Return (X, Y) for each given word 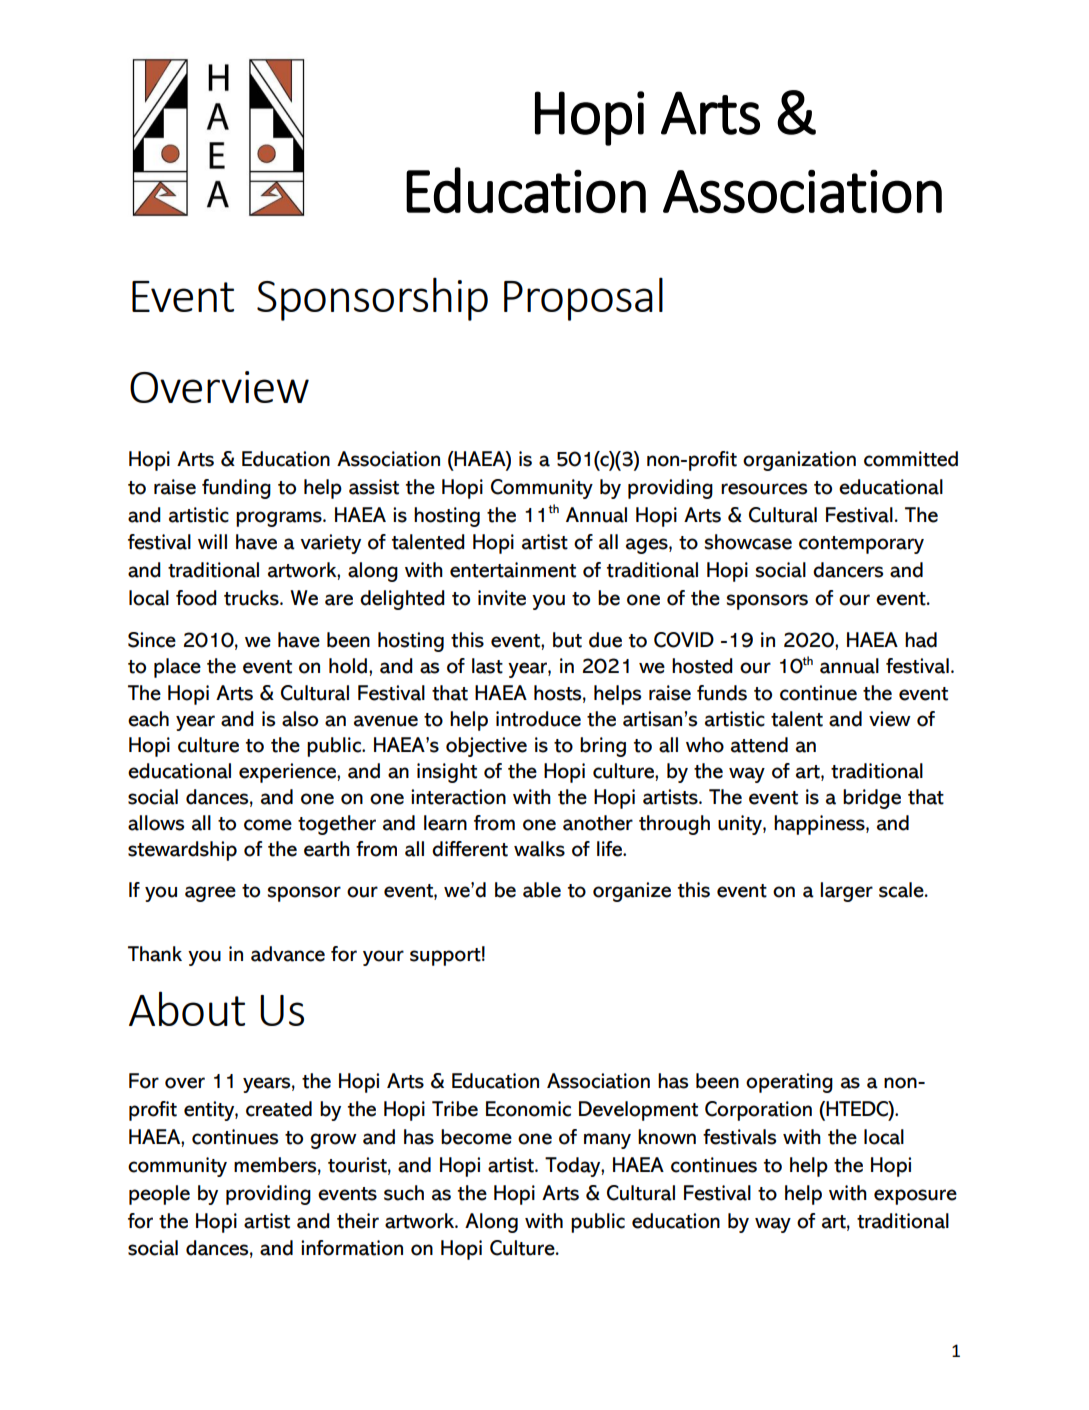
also (300, 719)
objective (486, 747)
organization (799, 461)
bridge (872, 799)
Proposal (583, 299)
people (159, 1195)
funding (236, 489)
